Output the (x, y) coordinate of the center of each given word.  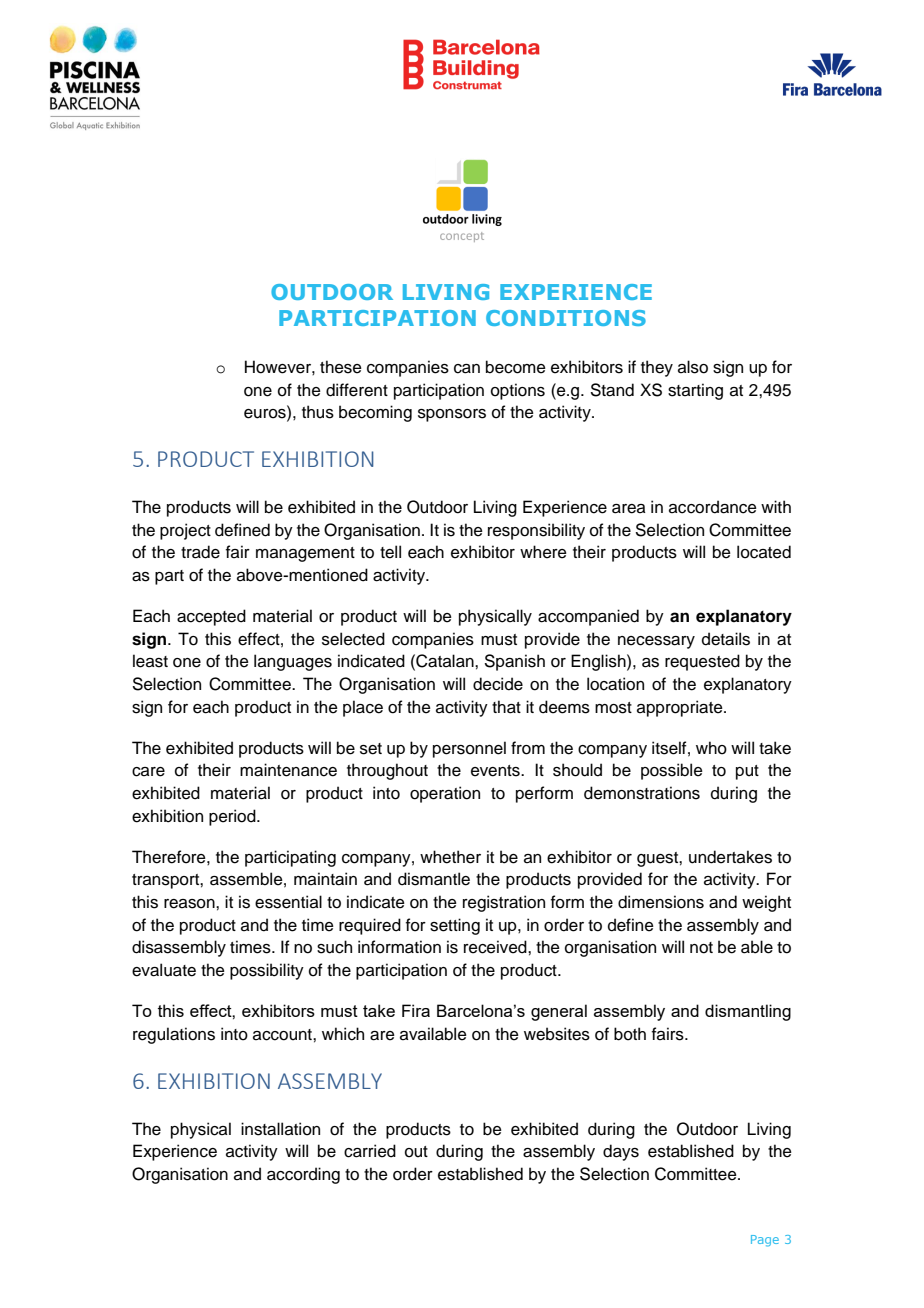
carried (370, 1151)
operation (445, 794)
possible (672, 771)
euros (266, 415)
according (303, 1175)
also (693, 367)
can (467, 369)
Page (765, 1241)
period (233, 817)
